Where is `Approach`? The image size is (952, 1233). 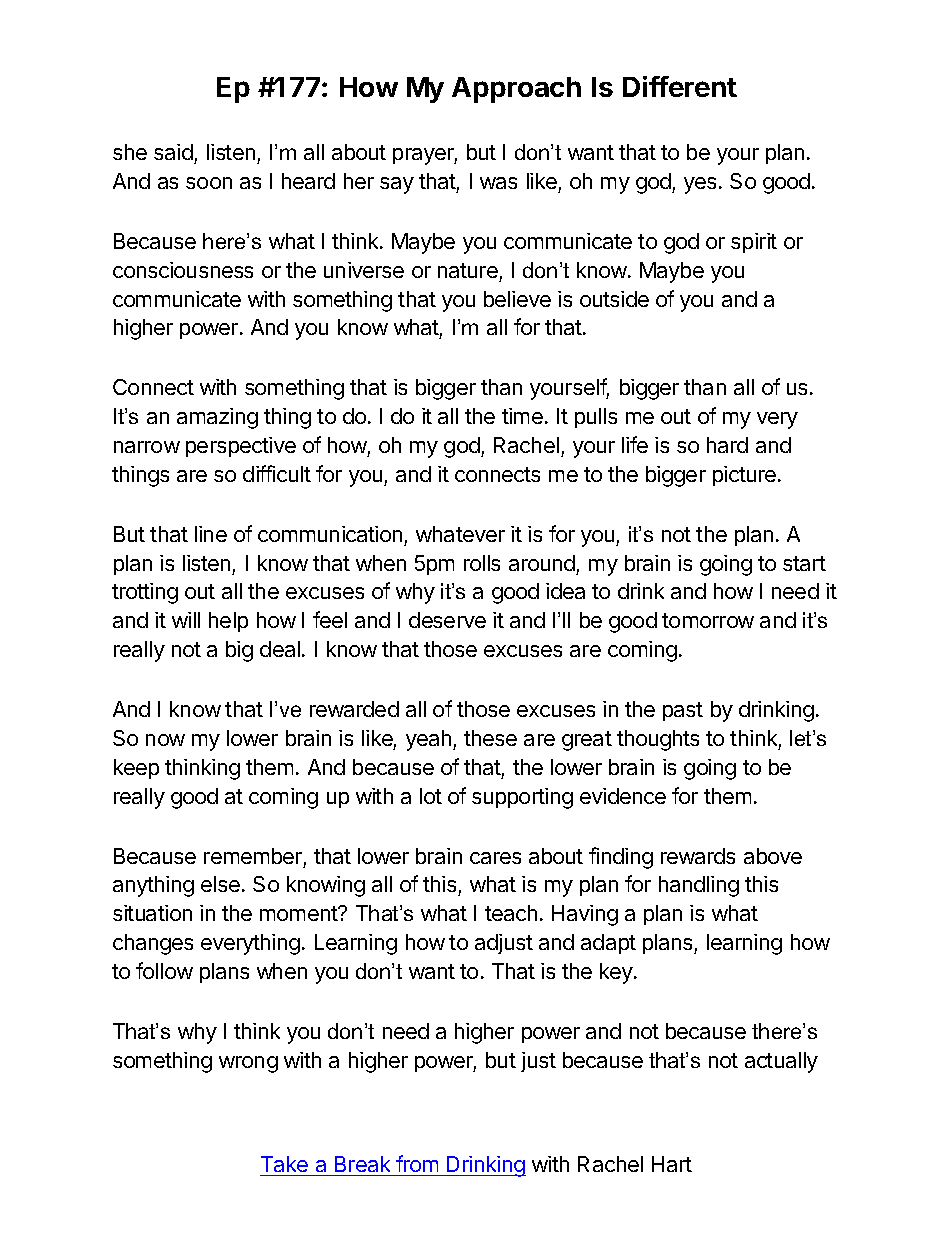
Approach is located at coordinates (516, 90).
